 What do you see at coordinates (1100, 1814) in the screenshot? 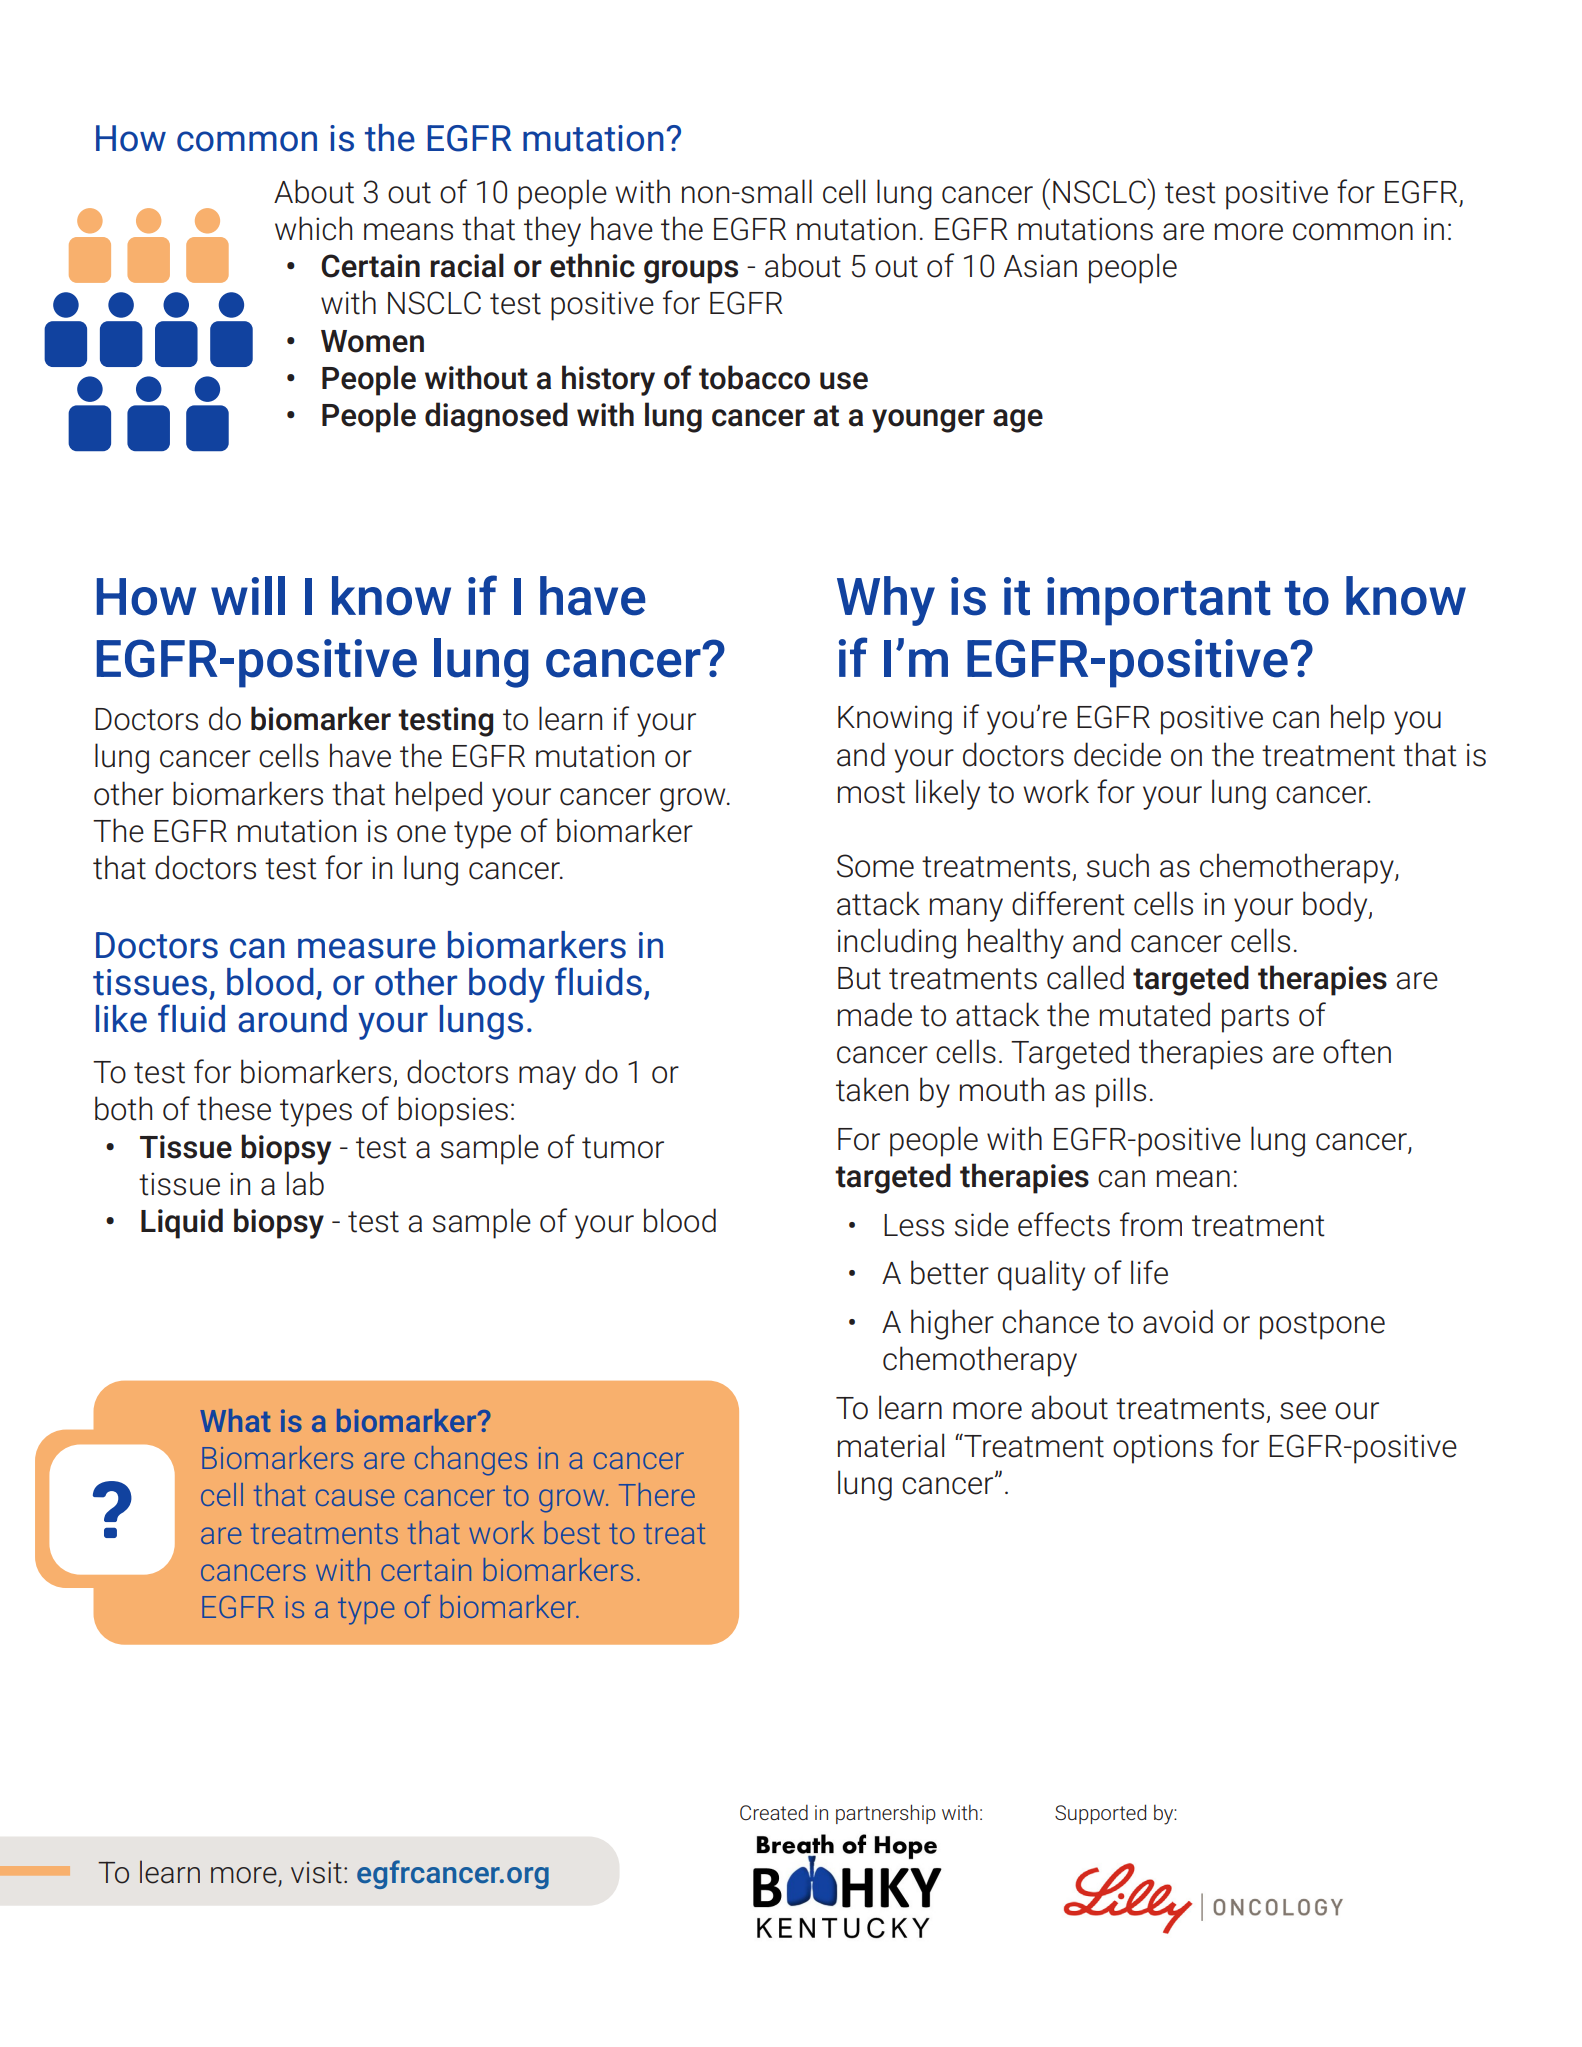
I see `Supported` at bounding box center [1100, 1814].
